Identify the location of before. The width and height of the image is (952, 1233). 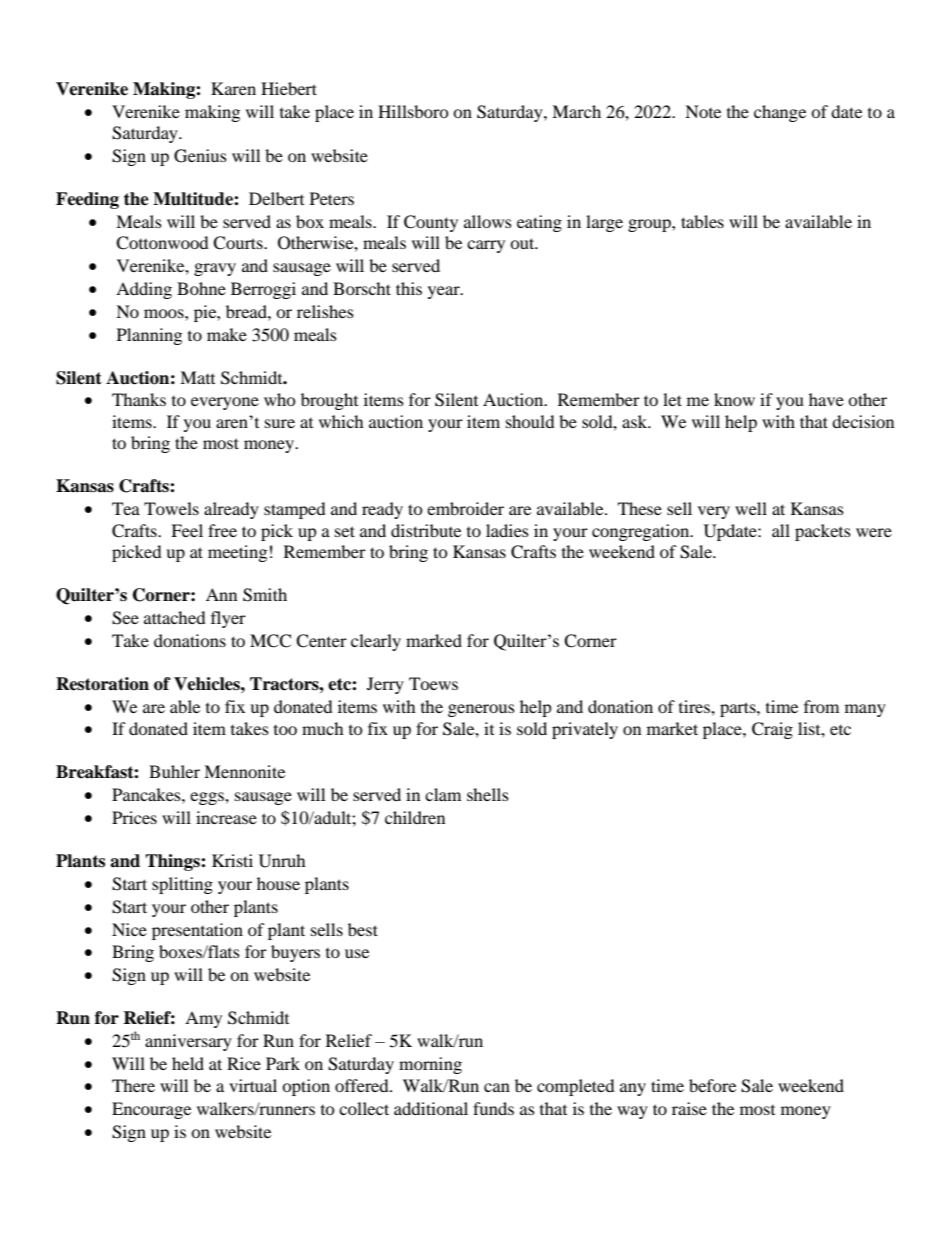
(712, 1085).
